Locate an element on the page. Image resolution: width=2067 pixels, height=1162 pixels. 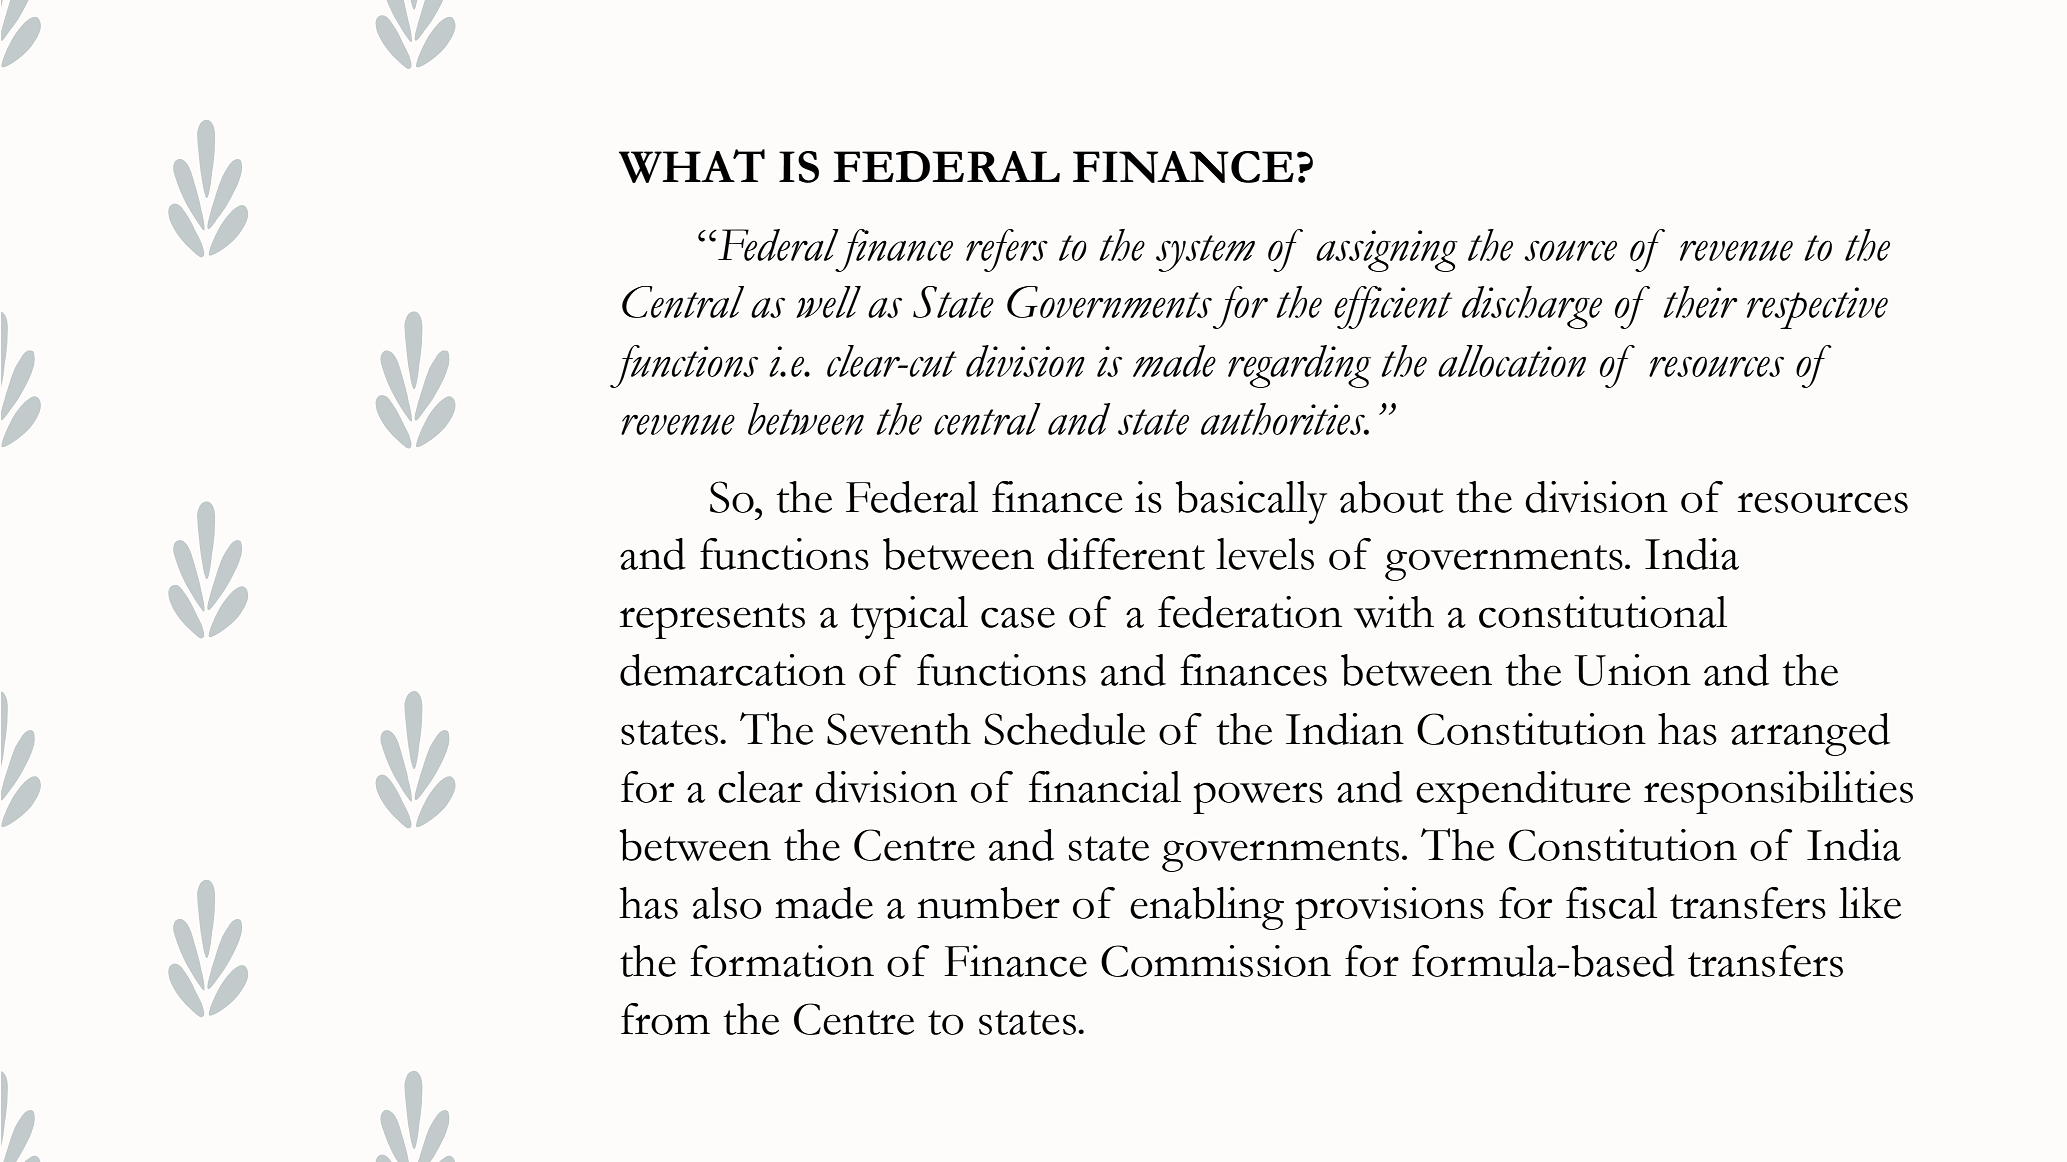
Union is located at coordinates (1632, 670).
